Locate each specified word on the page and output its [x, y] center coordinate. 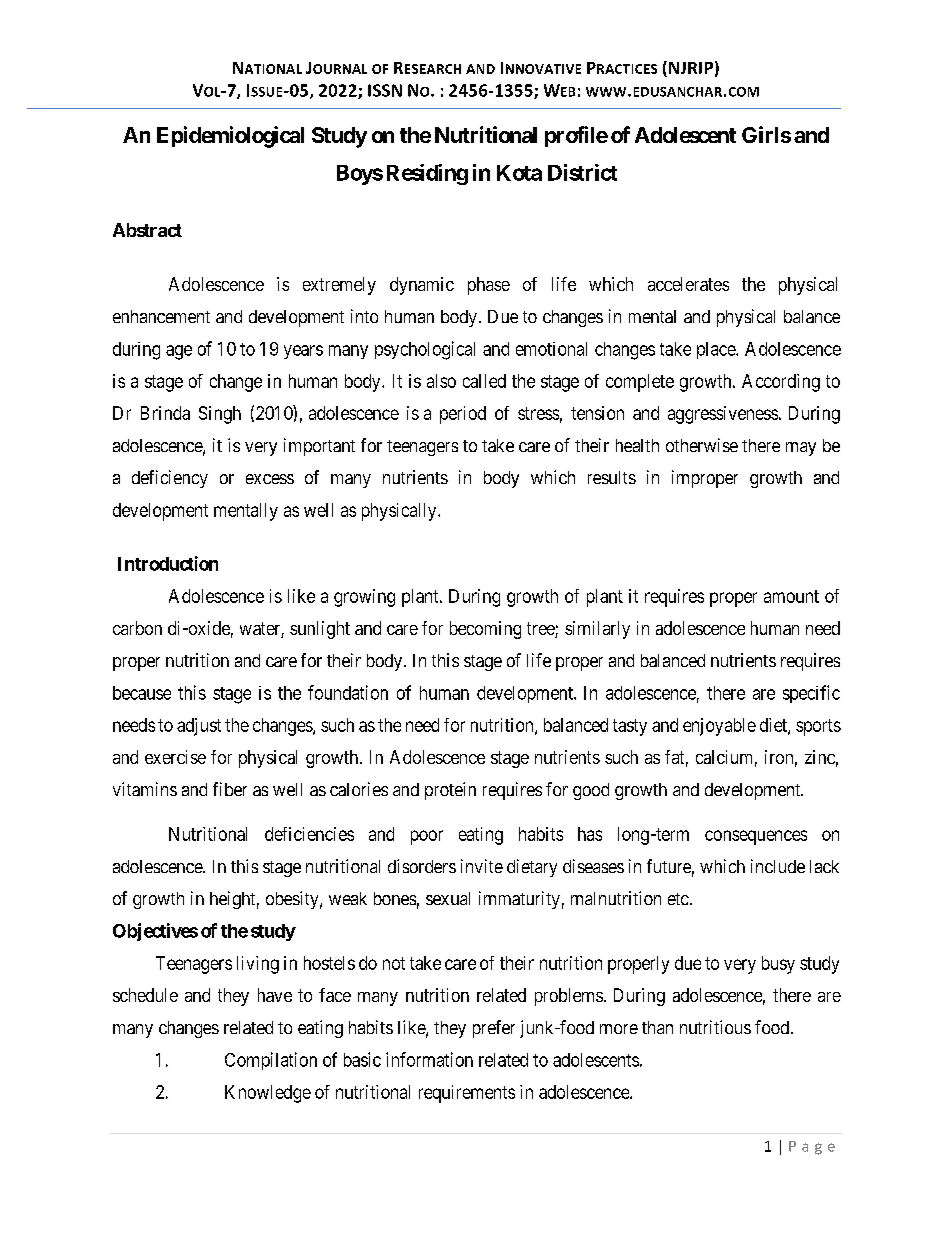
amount [791, 596]
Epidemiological [230, 137]
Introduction [168, 563]
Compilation [271, 1061]
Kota [519, 173]
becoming [485, 630]
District [582, 172]
